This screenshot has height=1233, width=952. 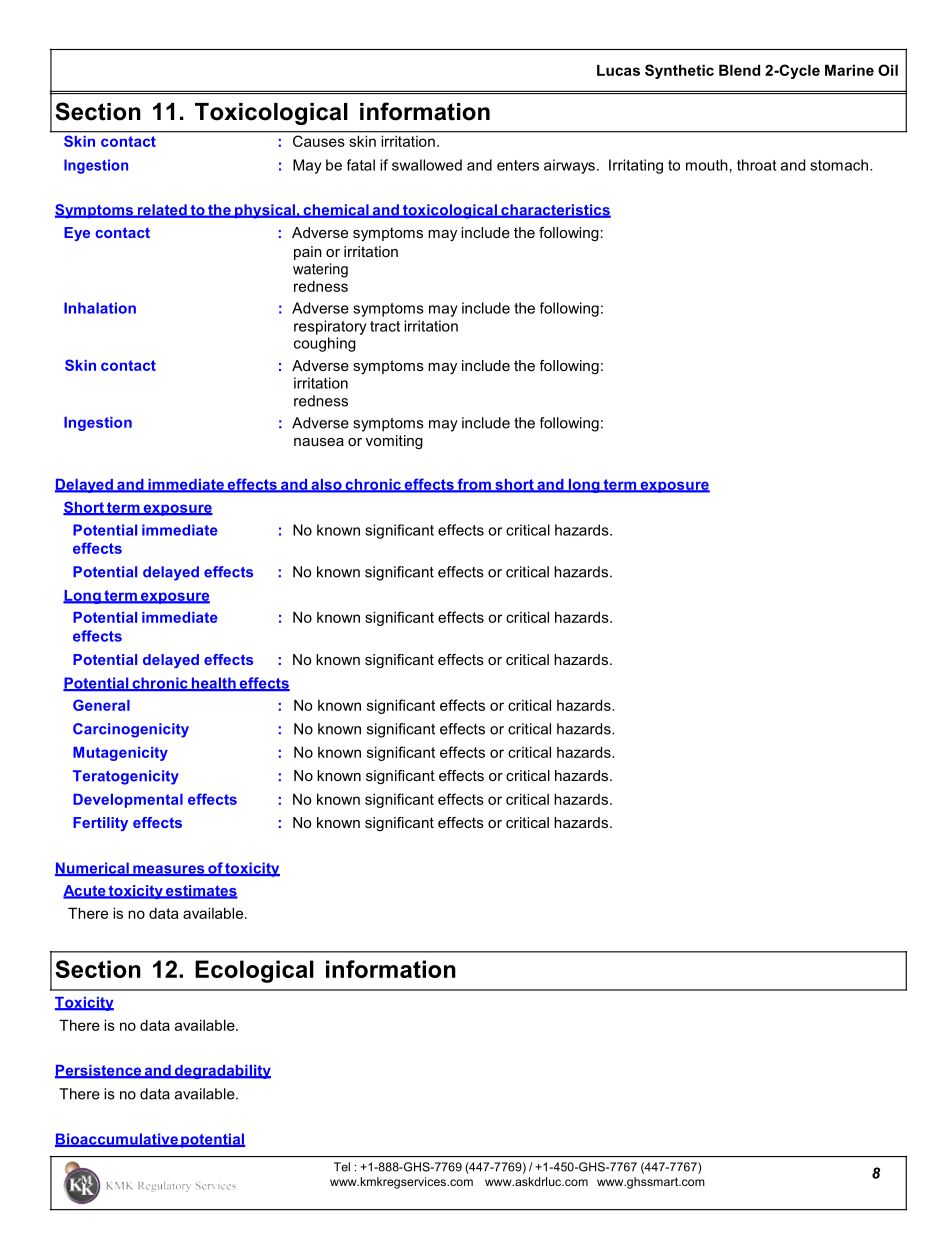 What do you see at coordinates (518, 165) in the screenshot?
I see `enters` at bounding box center [518, 165].
